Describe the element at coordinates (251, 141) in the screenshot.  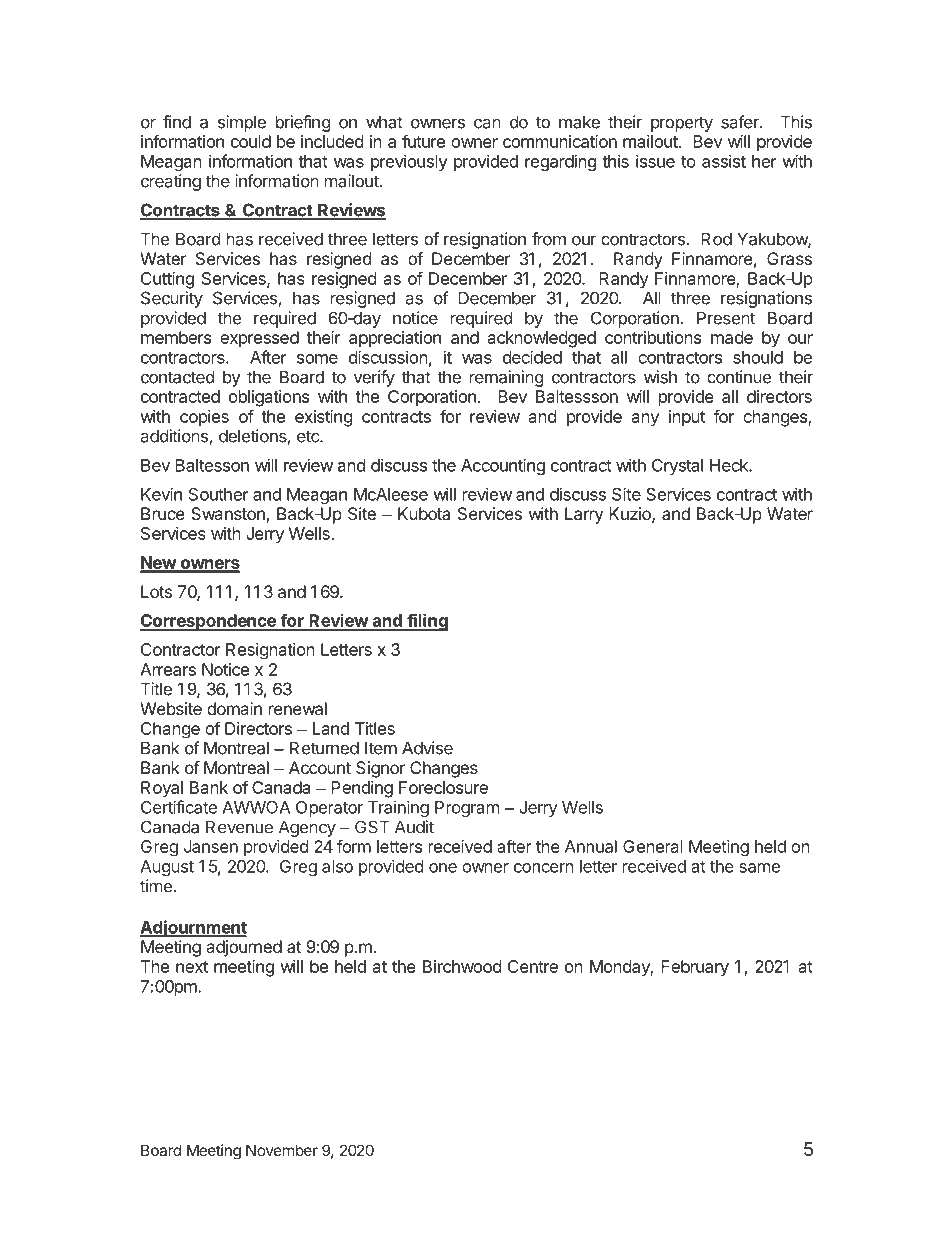
I see `could` at that location.
